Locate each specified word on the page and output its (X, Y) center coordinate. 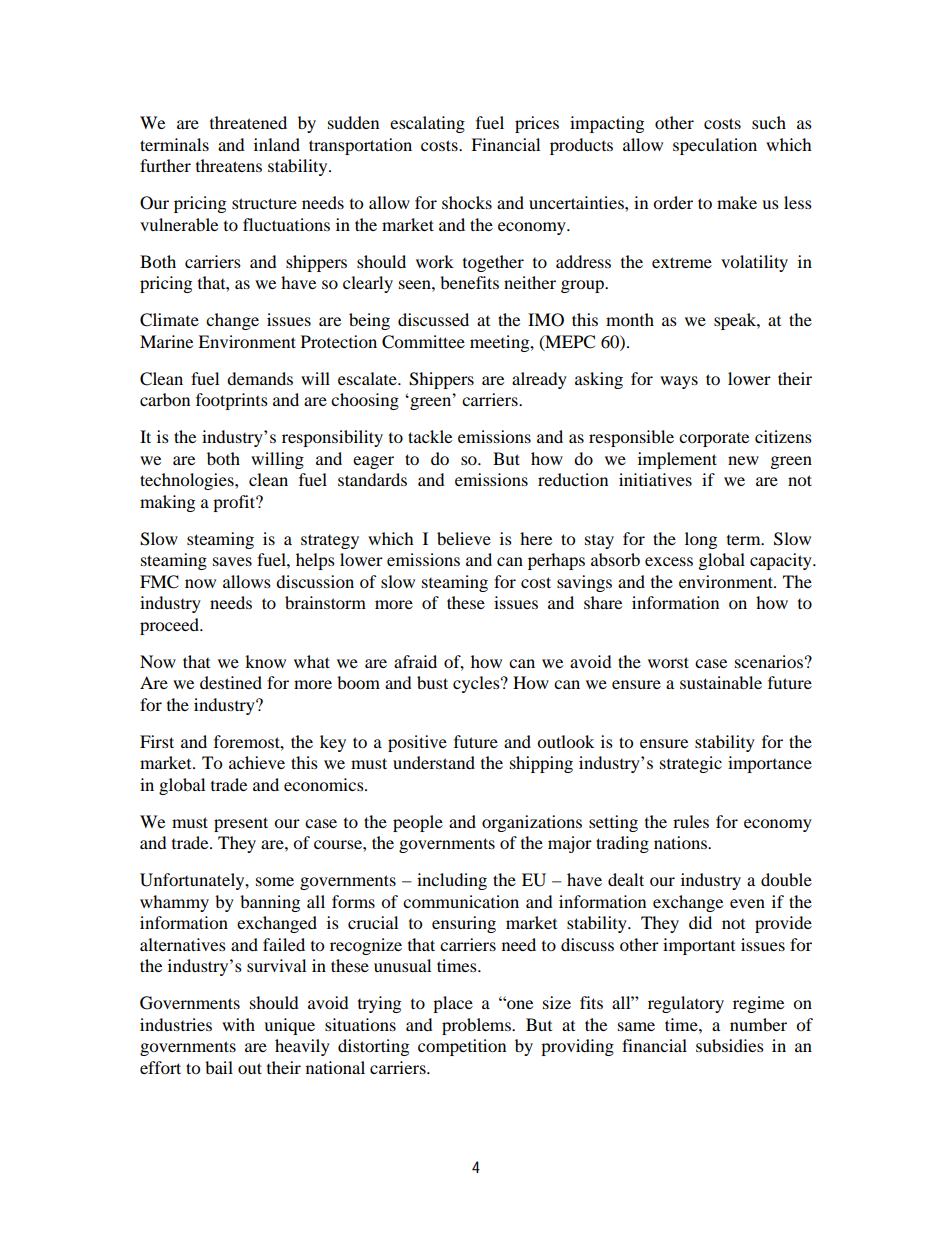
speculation (715, 146)
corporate (714, 440)
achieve (257, 762)
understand (434, 762)
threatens (229, 165)
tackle (430, 436)
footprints (232, 401)
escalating (427, 124)
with (238, 1024)
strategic (691, 764)
